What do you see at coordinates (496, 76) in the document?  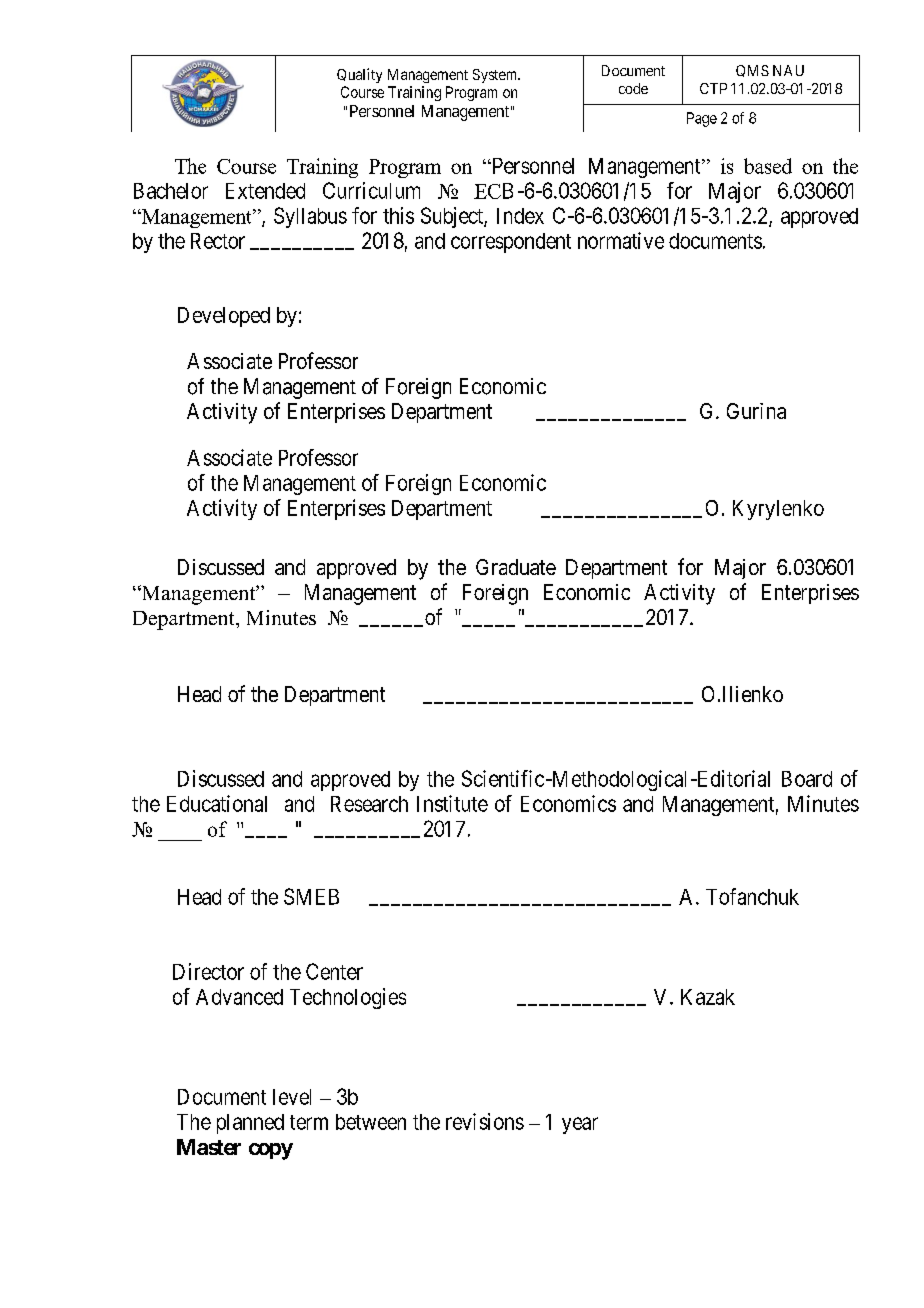 I see `System` at bounding box center [496, 76].
